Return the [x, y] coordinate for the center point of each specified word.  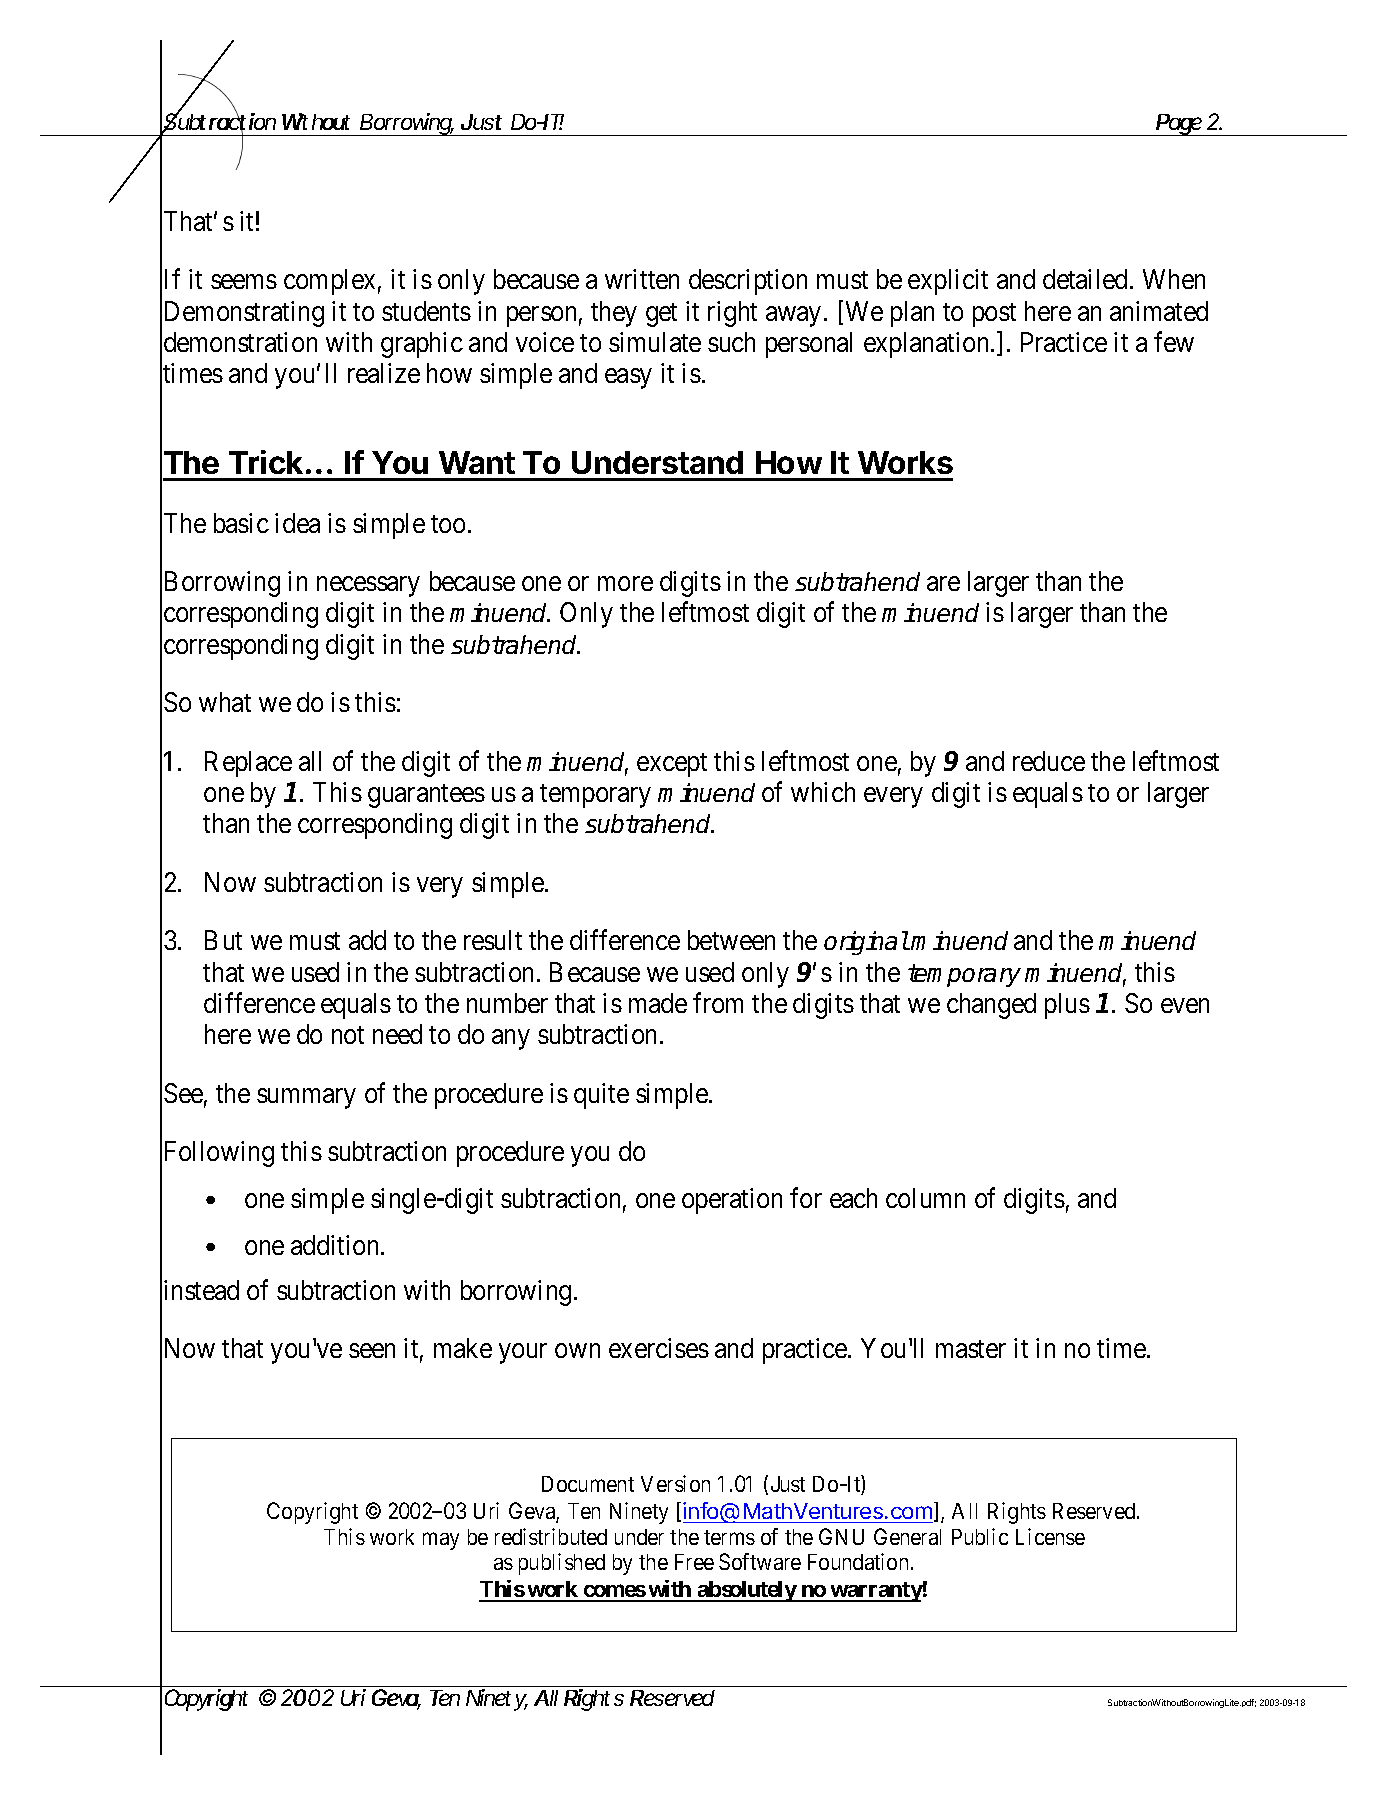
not [348, 1035]
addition [336, 1245]
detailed [1087, 279]
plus [1067, 1006]
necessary [368, 587]
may [441, 1541]
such [731, 342]
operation [732, 1201]
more [625, 584]
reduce [1049, 761]
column [925, 1198]
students [426, 311]
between [731, 940]
